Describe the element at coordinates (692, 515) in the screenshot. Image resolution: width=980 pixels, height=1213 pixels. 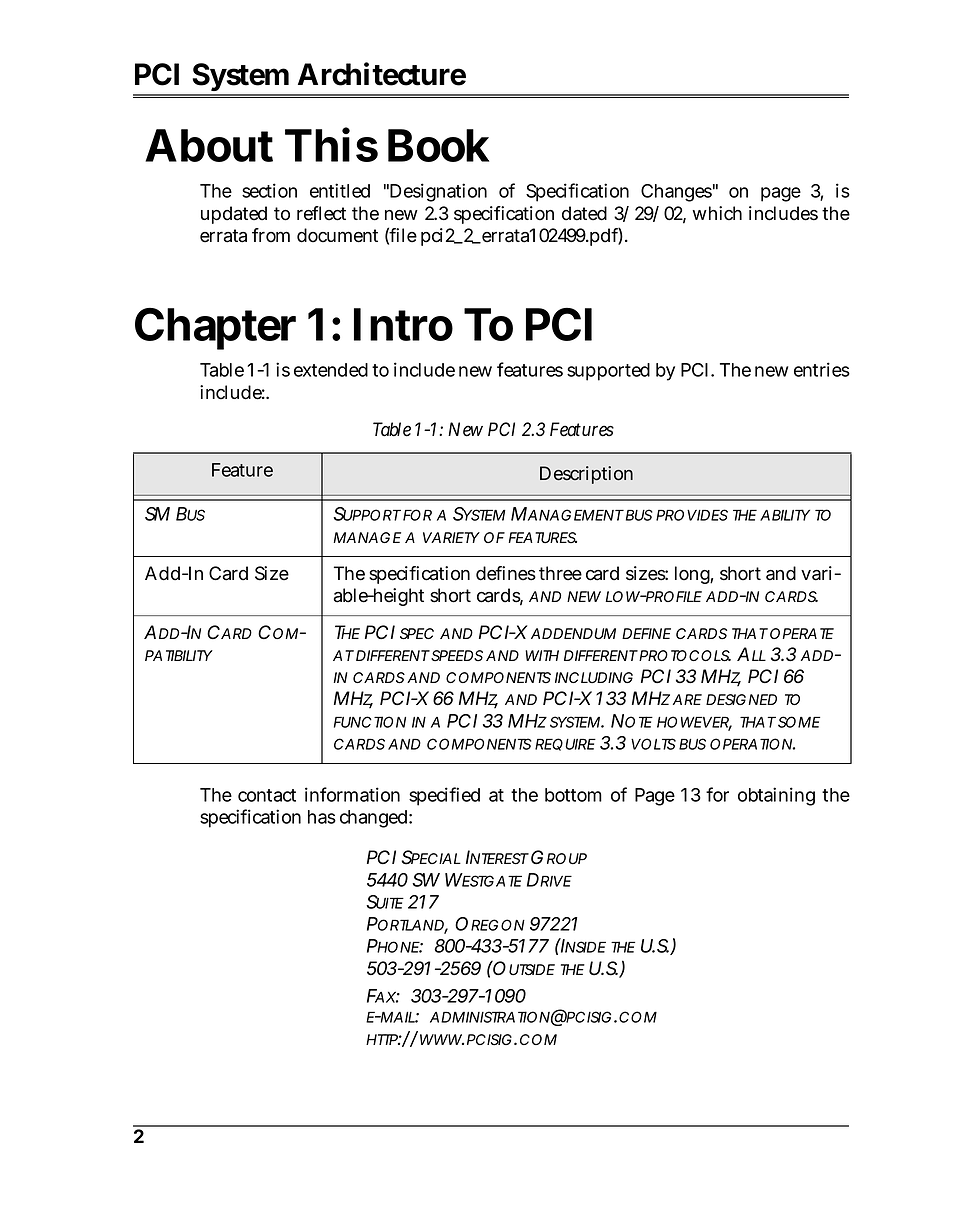
I see `PROVIDES` at that location.
